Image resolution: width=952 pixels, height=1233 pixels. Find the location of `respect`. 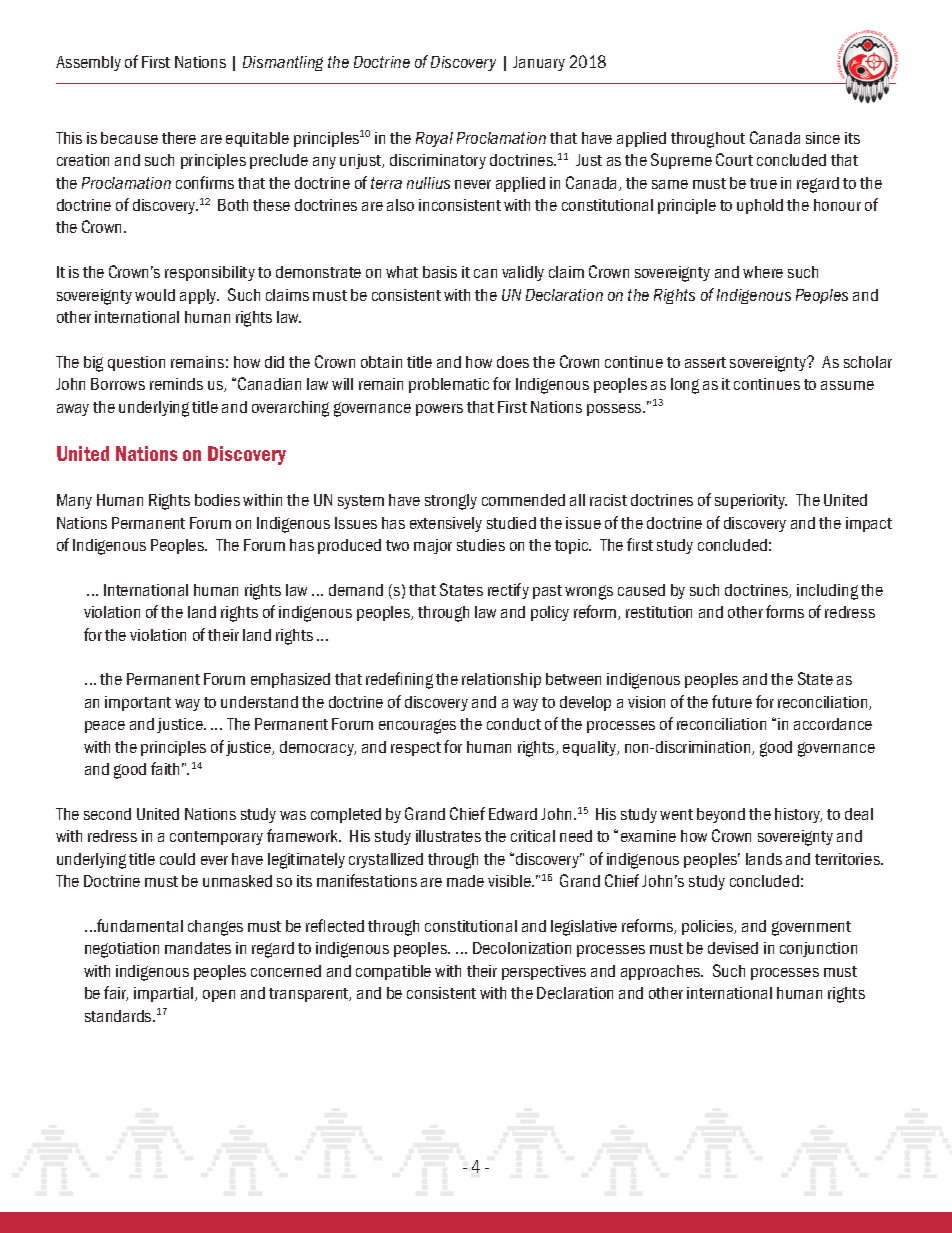

respect is located at coordinates (416, 749).
